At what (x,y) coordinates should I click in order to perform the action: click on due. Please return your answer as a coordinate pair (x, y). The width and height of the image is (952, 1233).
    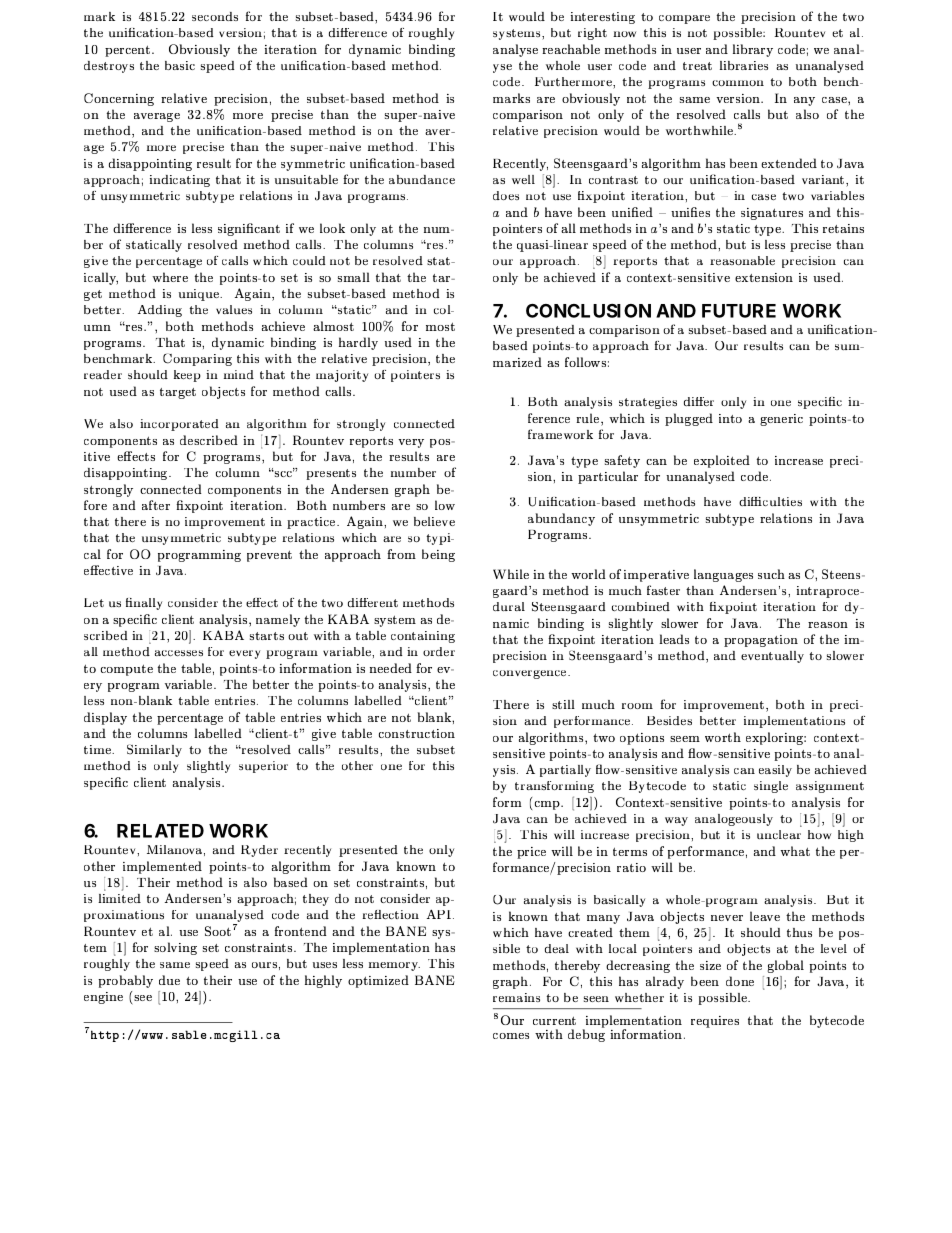
    Looking at the image, I should click on (169, 980).
